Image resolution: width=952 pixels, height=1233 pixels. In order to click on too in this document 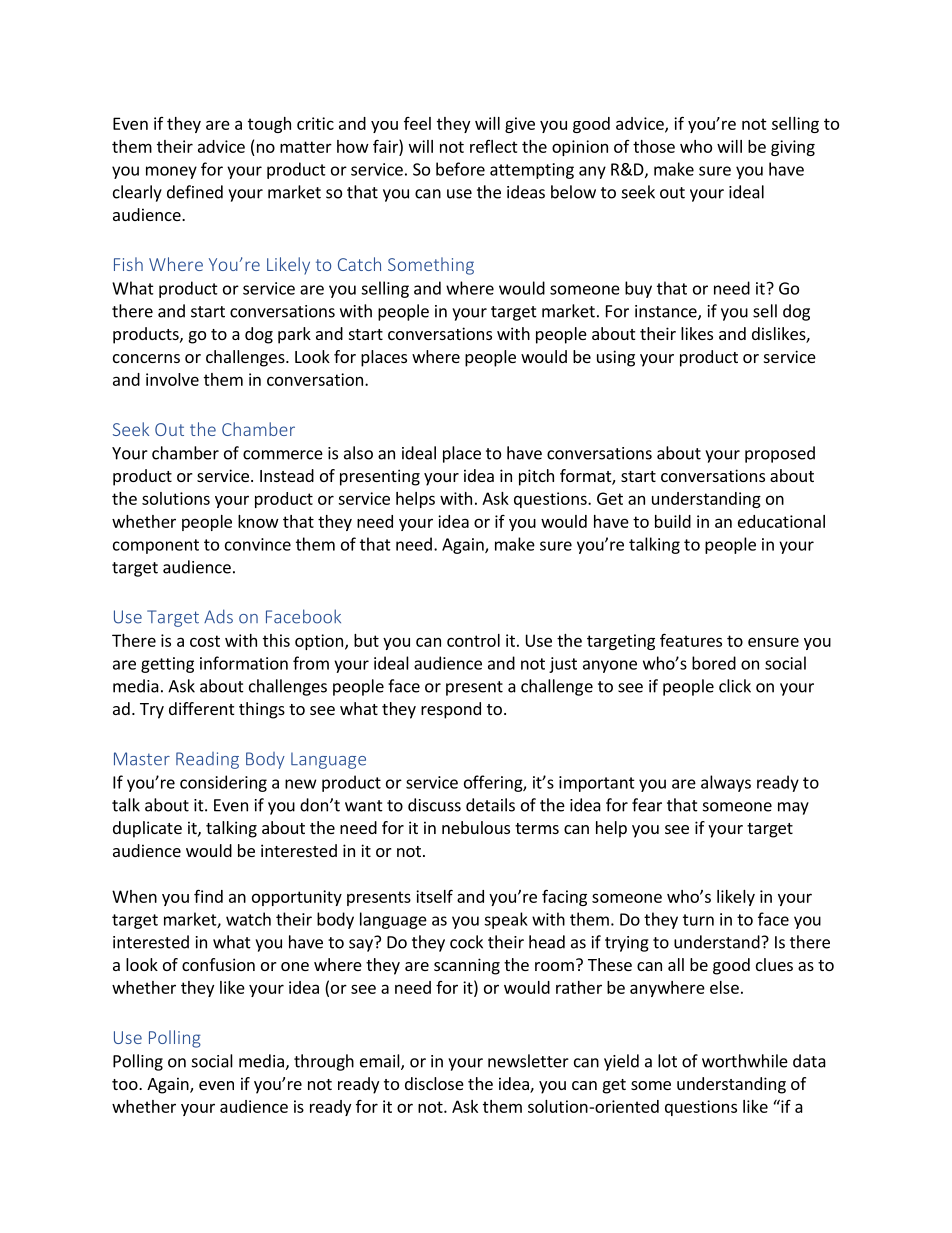, I will do `click(126, 1084)`.
